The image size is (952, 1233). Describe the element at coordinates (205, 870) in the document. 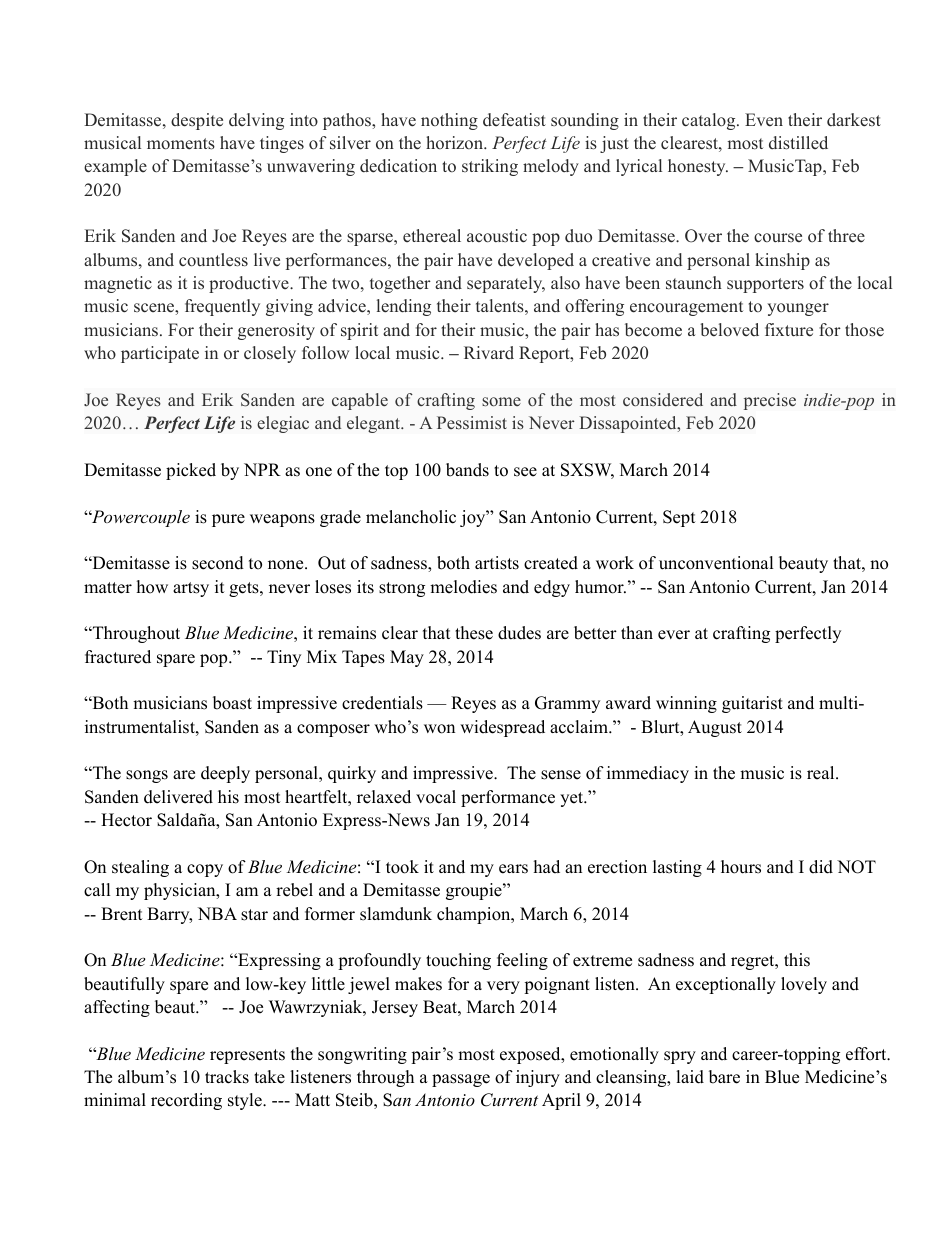

I see `copy` at that location.
